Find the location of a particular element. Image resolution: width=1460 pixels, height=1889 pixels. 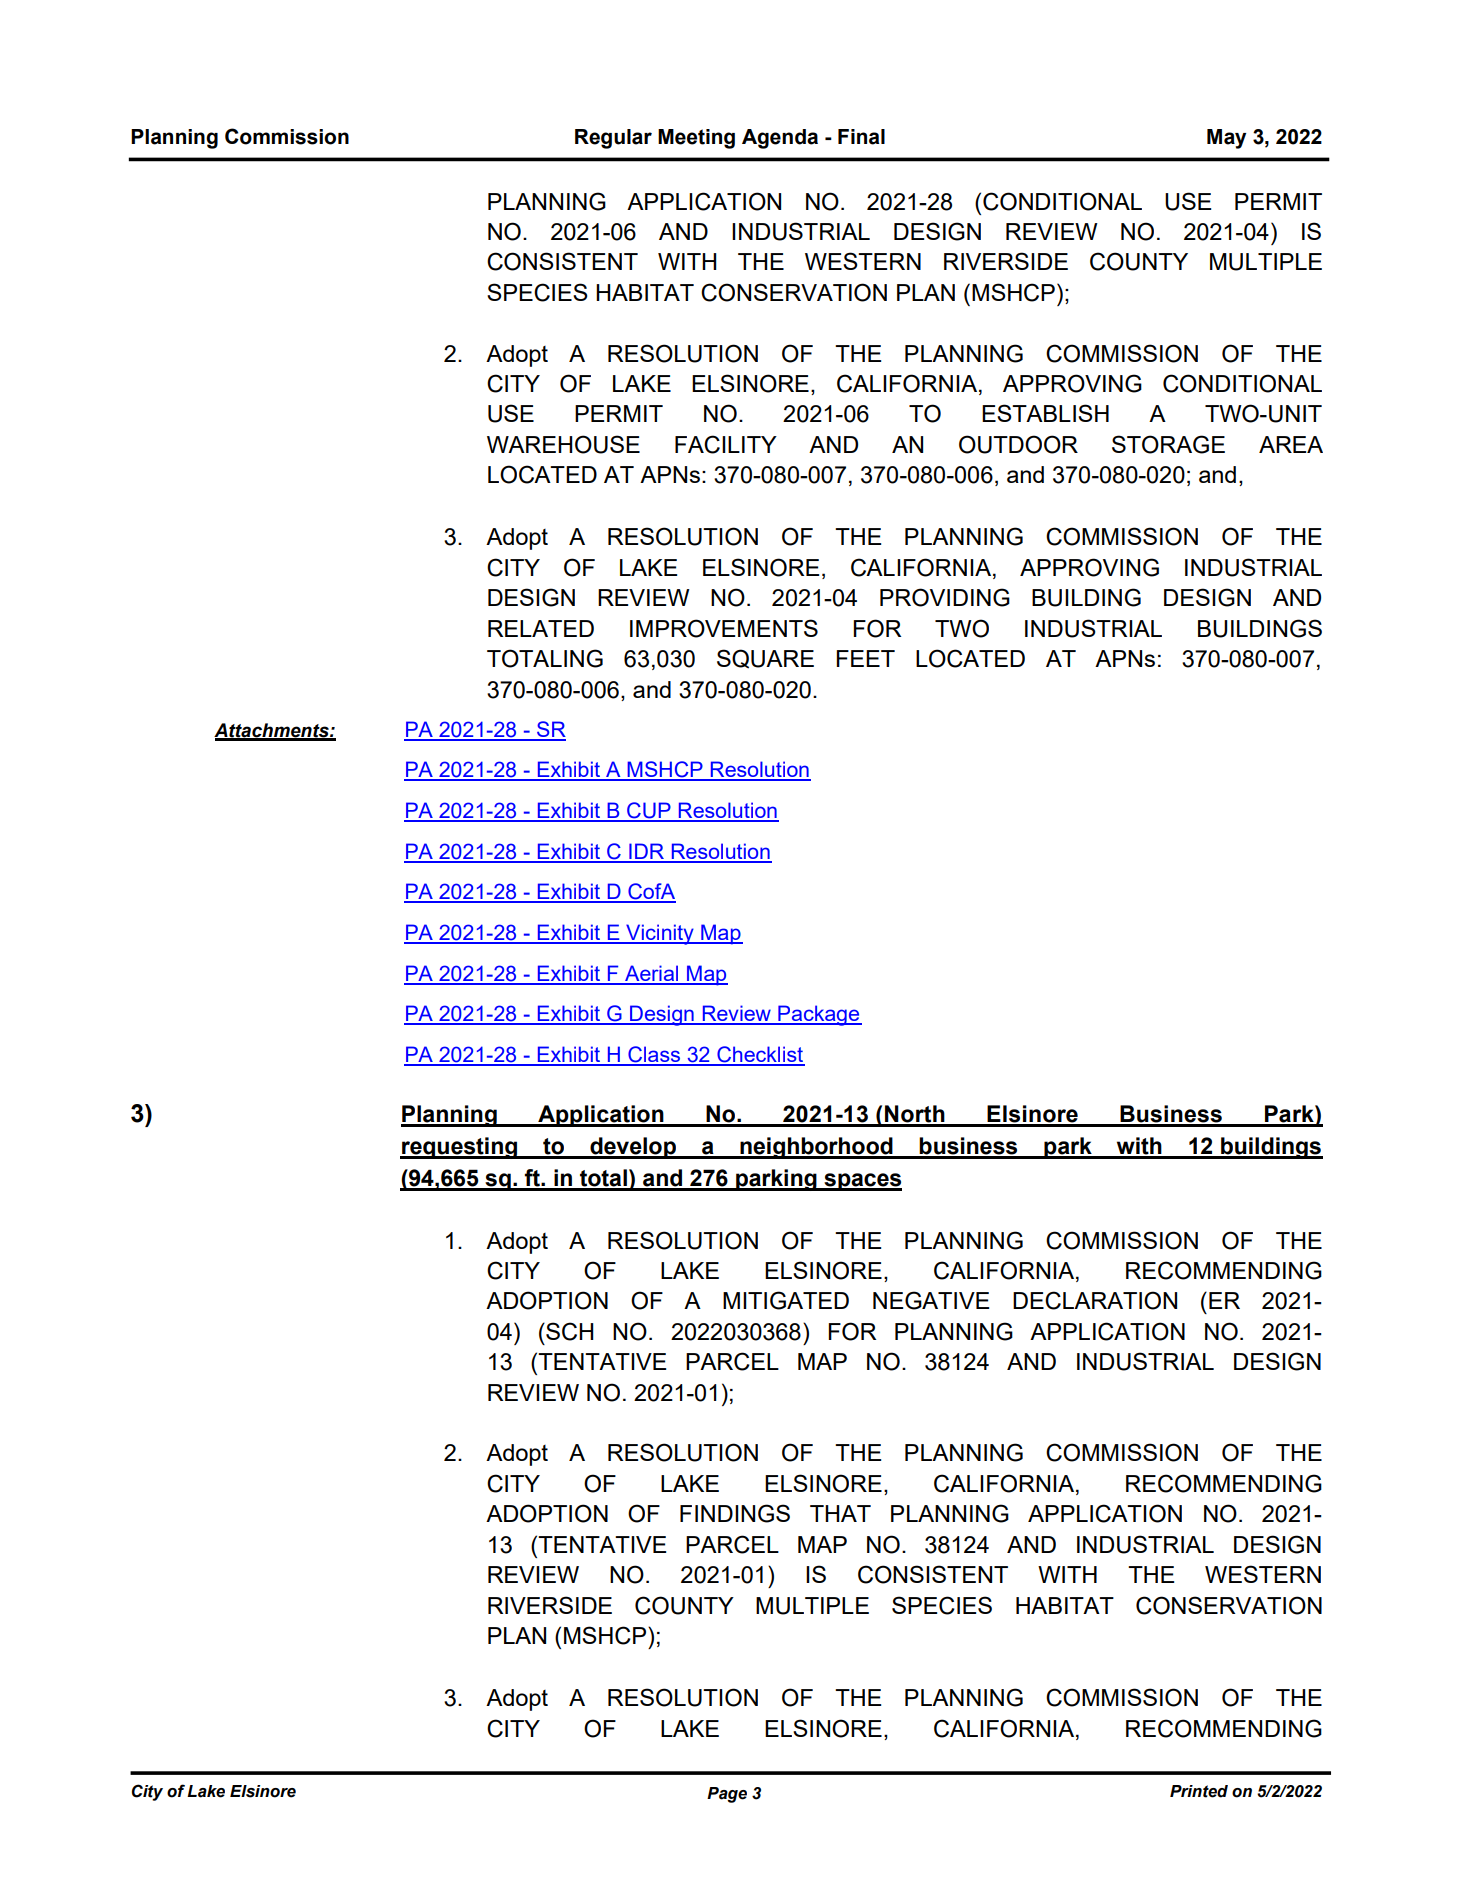

RELATED is located at coordinates (541, 628).
